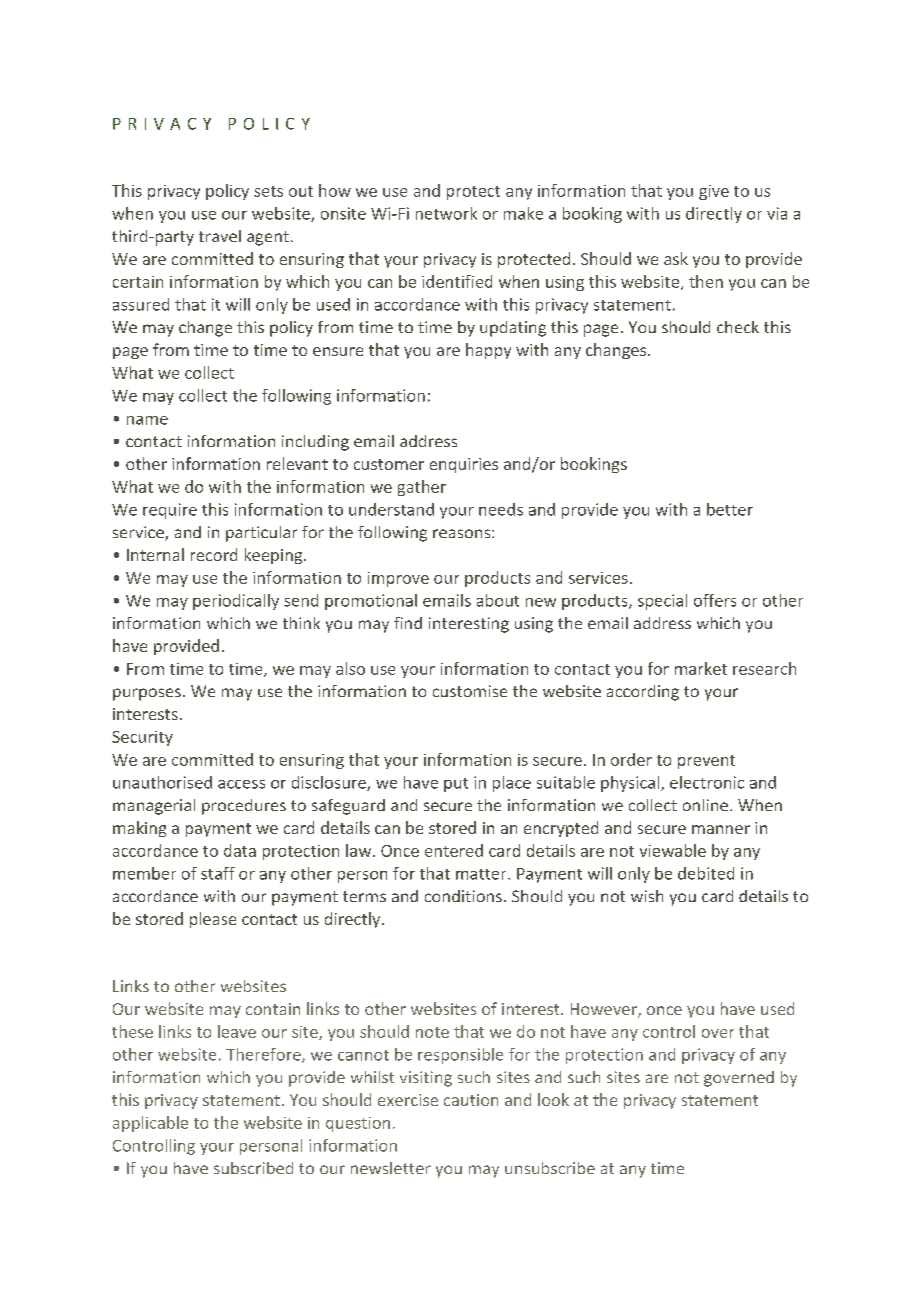 This screenshot has height=1308, width=924. Describe the element at coordinates (454, 850) in the screenshot. I see `entered` at that location.
